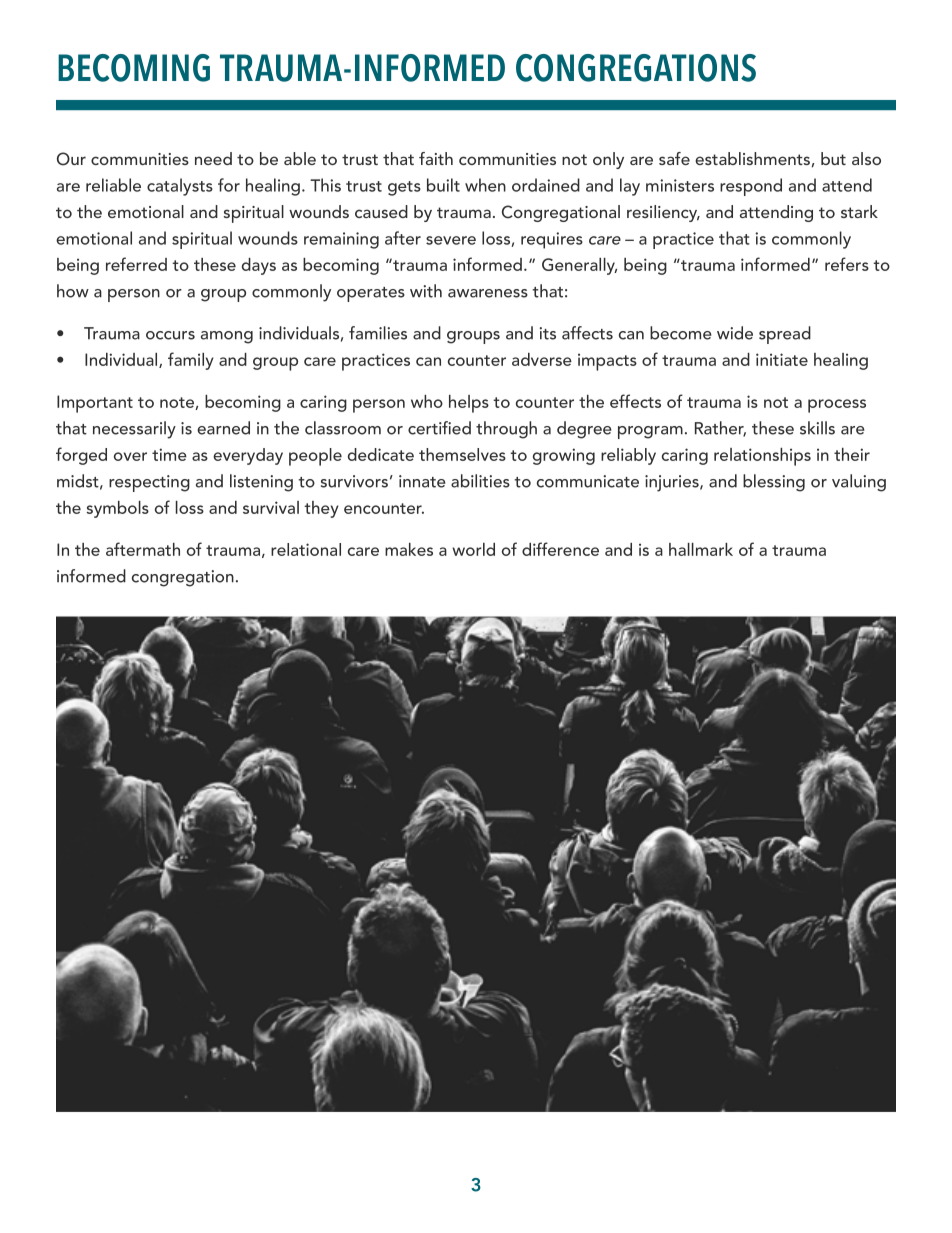 This image has width=952, height=1233. What do you see at coordinates (817, 428) in the image?
I see `skills` at bounding box center [817, 428].
